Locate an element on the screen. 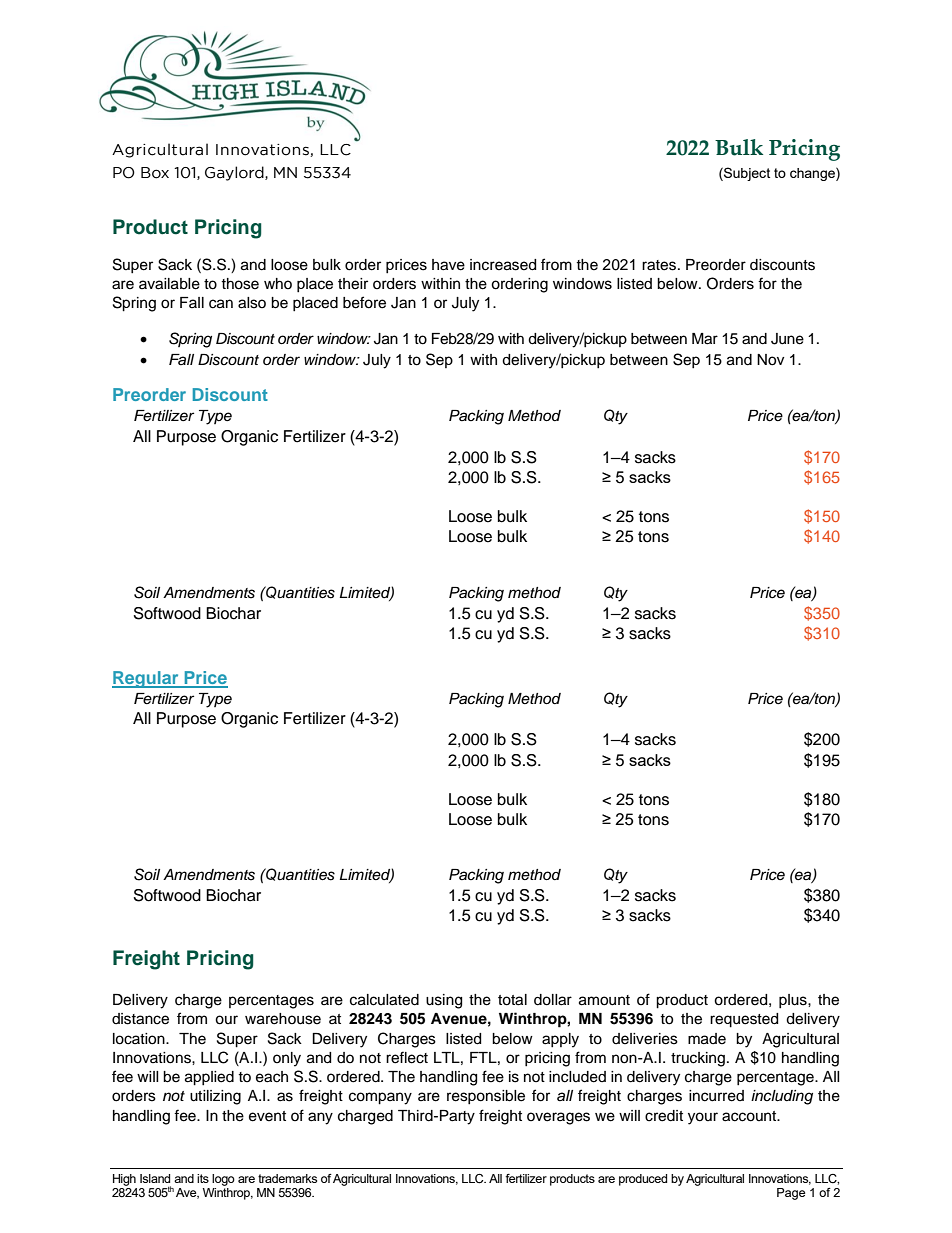 This screenshot has width=952, height=1233. warehouse is located at coordinates (283, 1019).
